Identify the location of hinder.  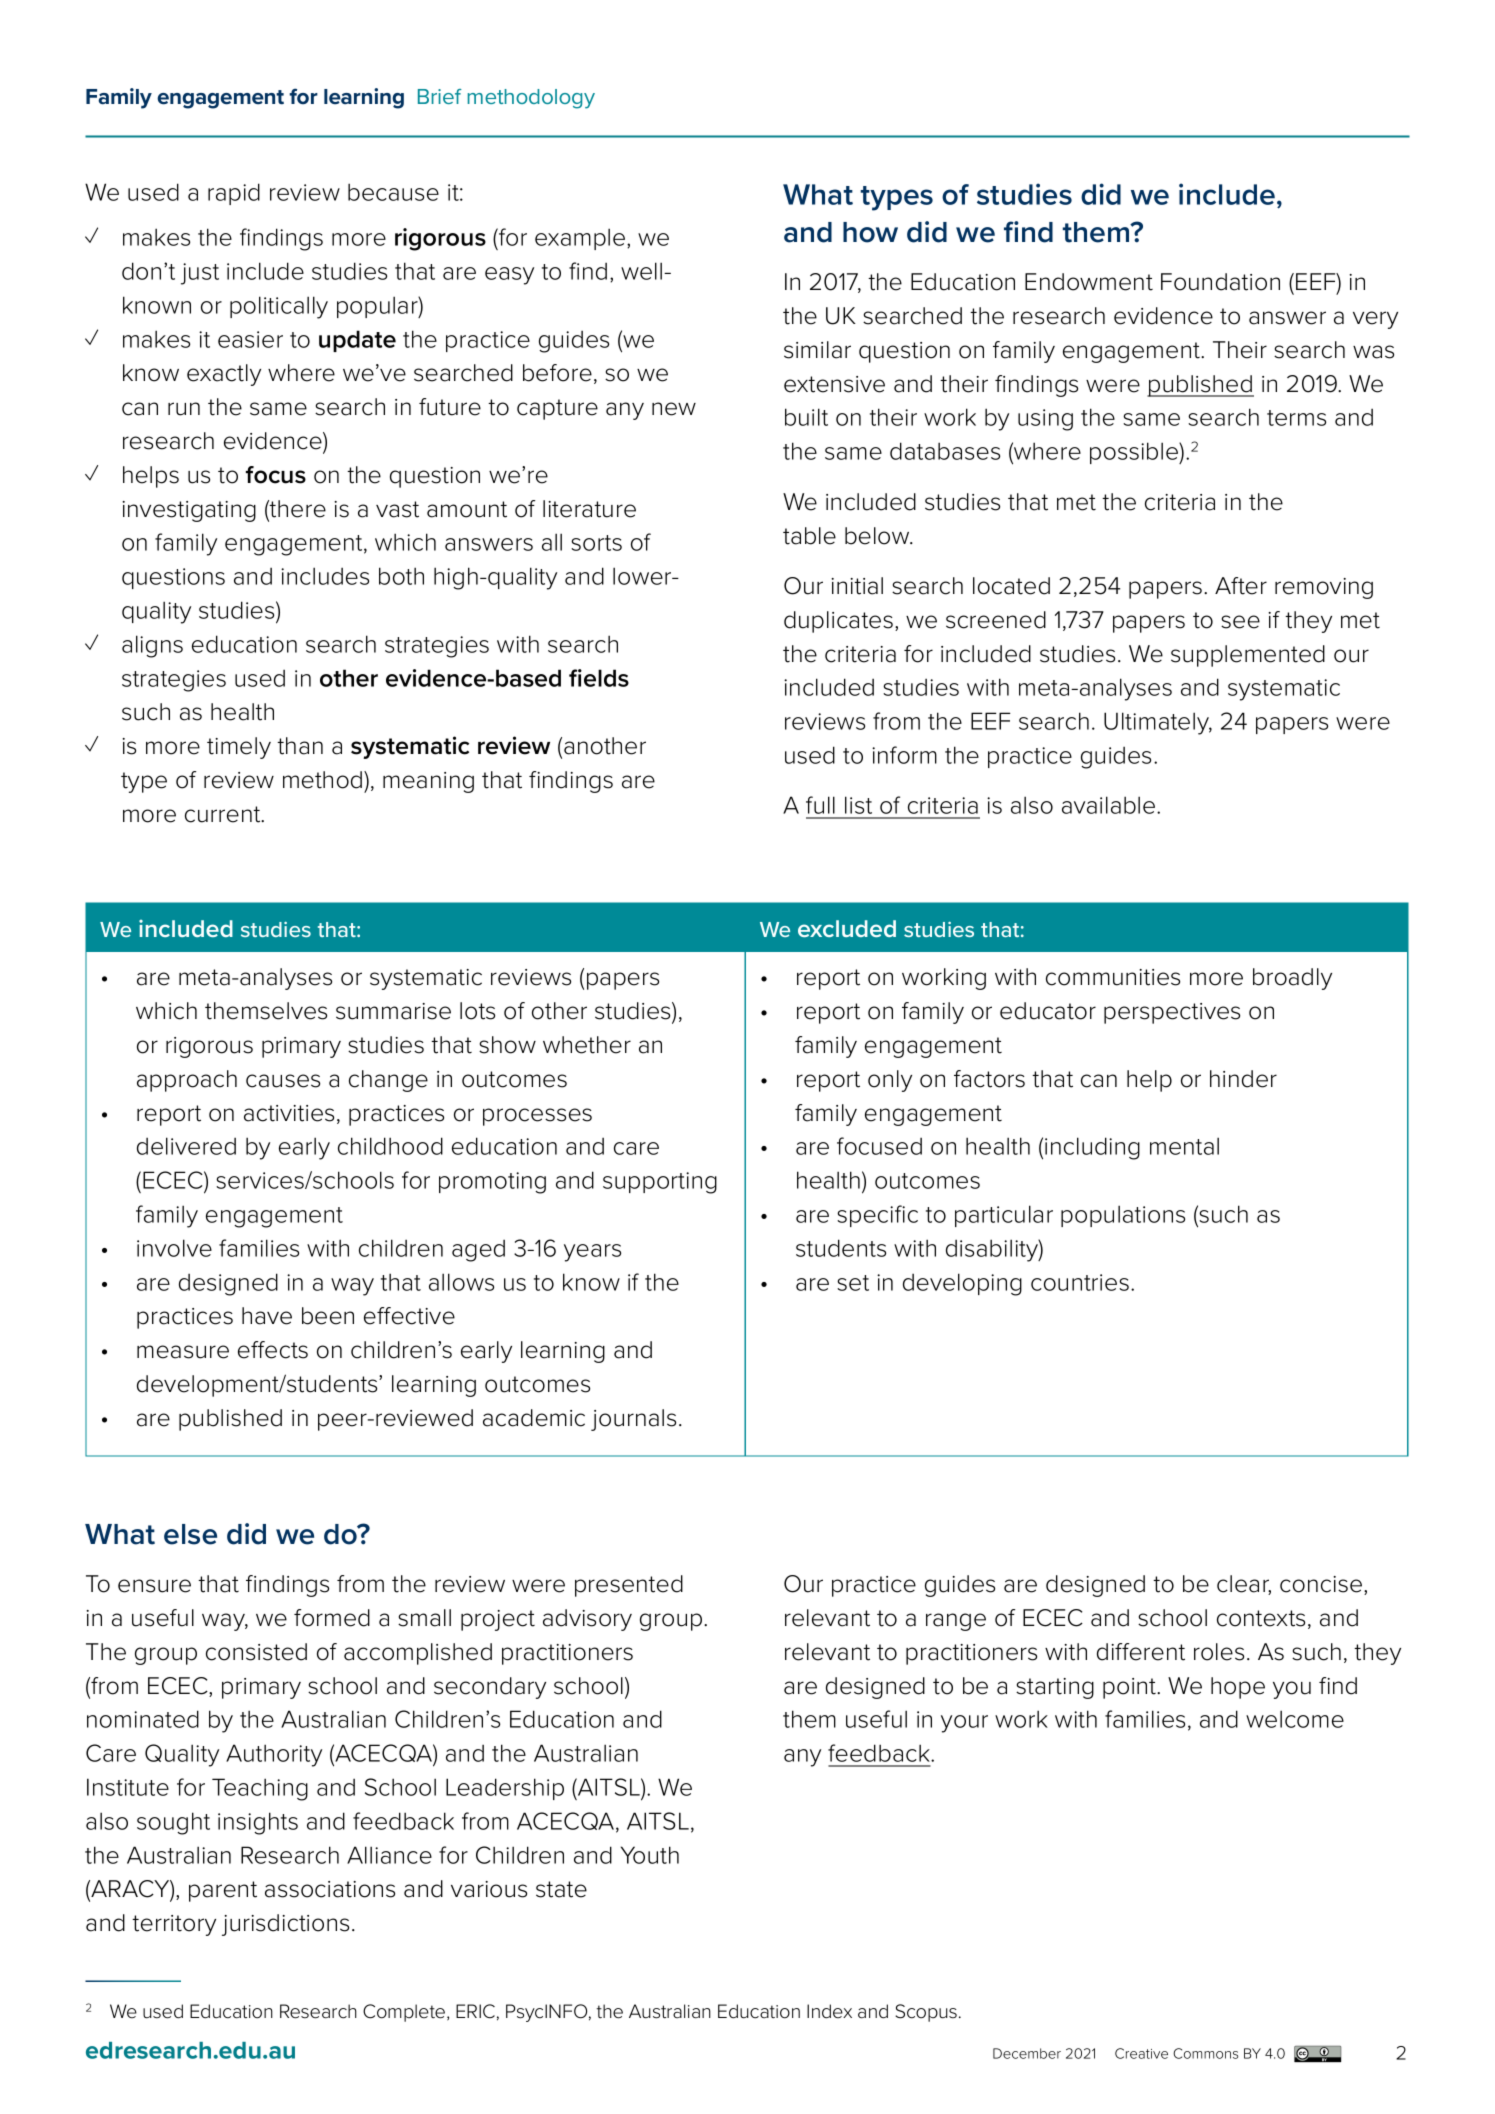
(1243, 1079).
